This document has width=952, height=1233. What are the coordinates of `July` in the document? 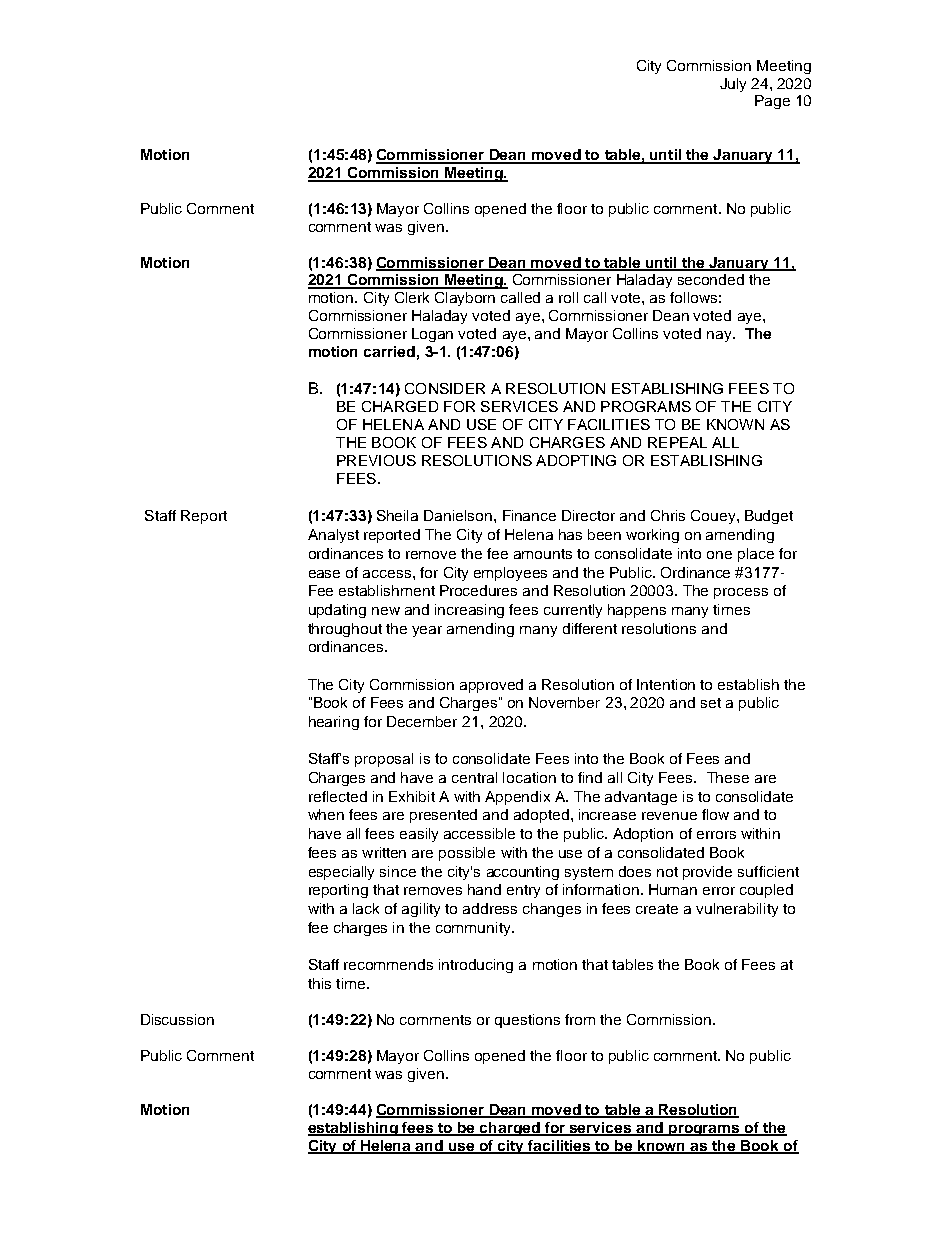 It's located at (733, 85).
